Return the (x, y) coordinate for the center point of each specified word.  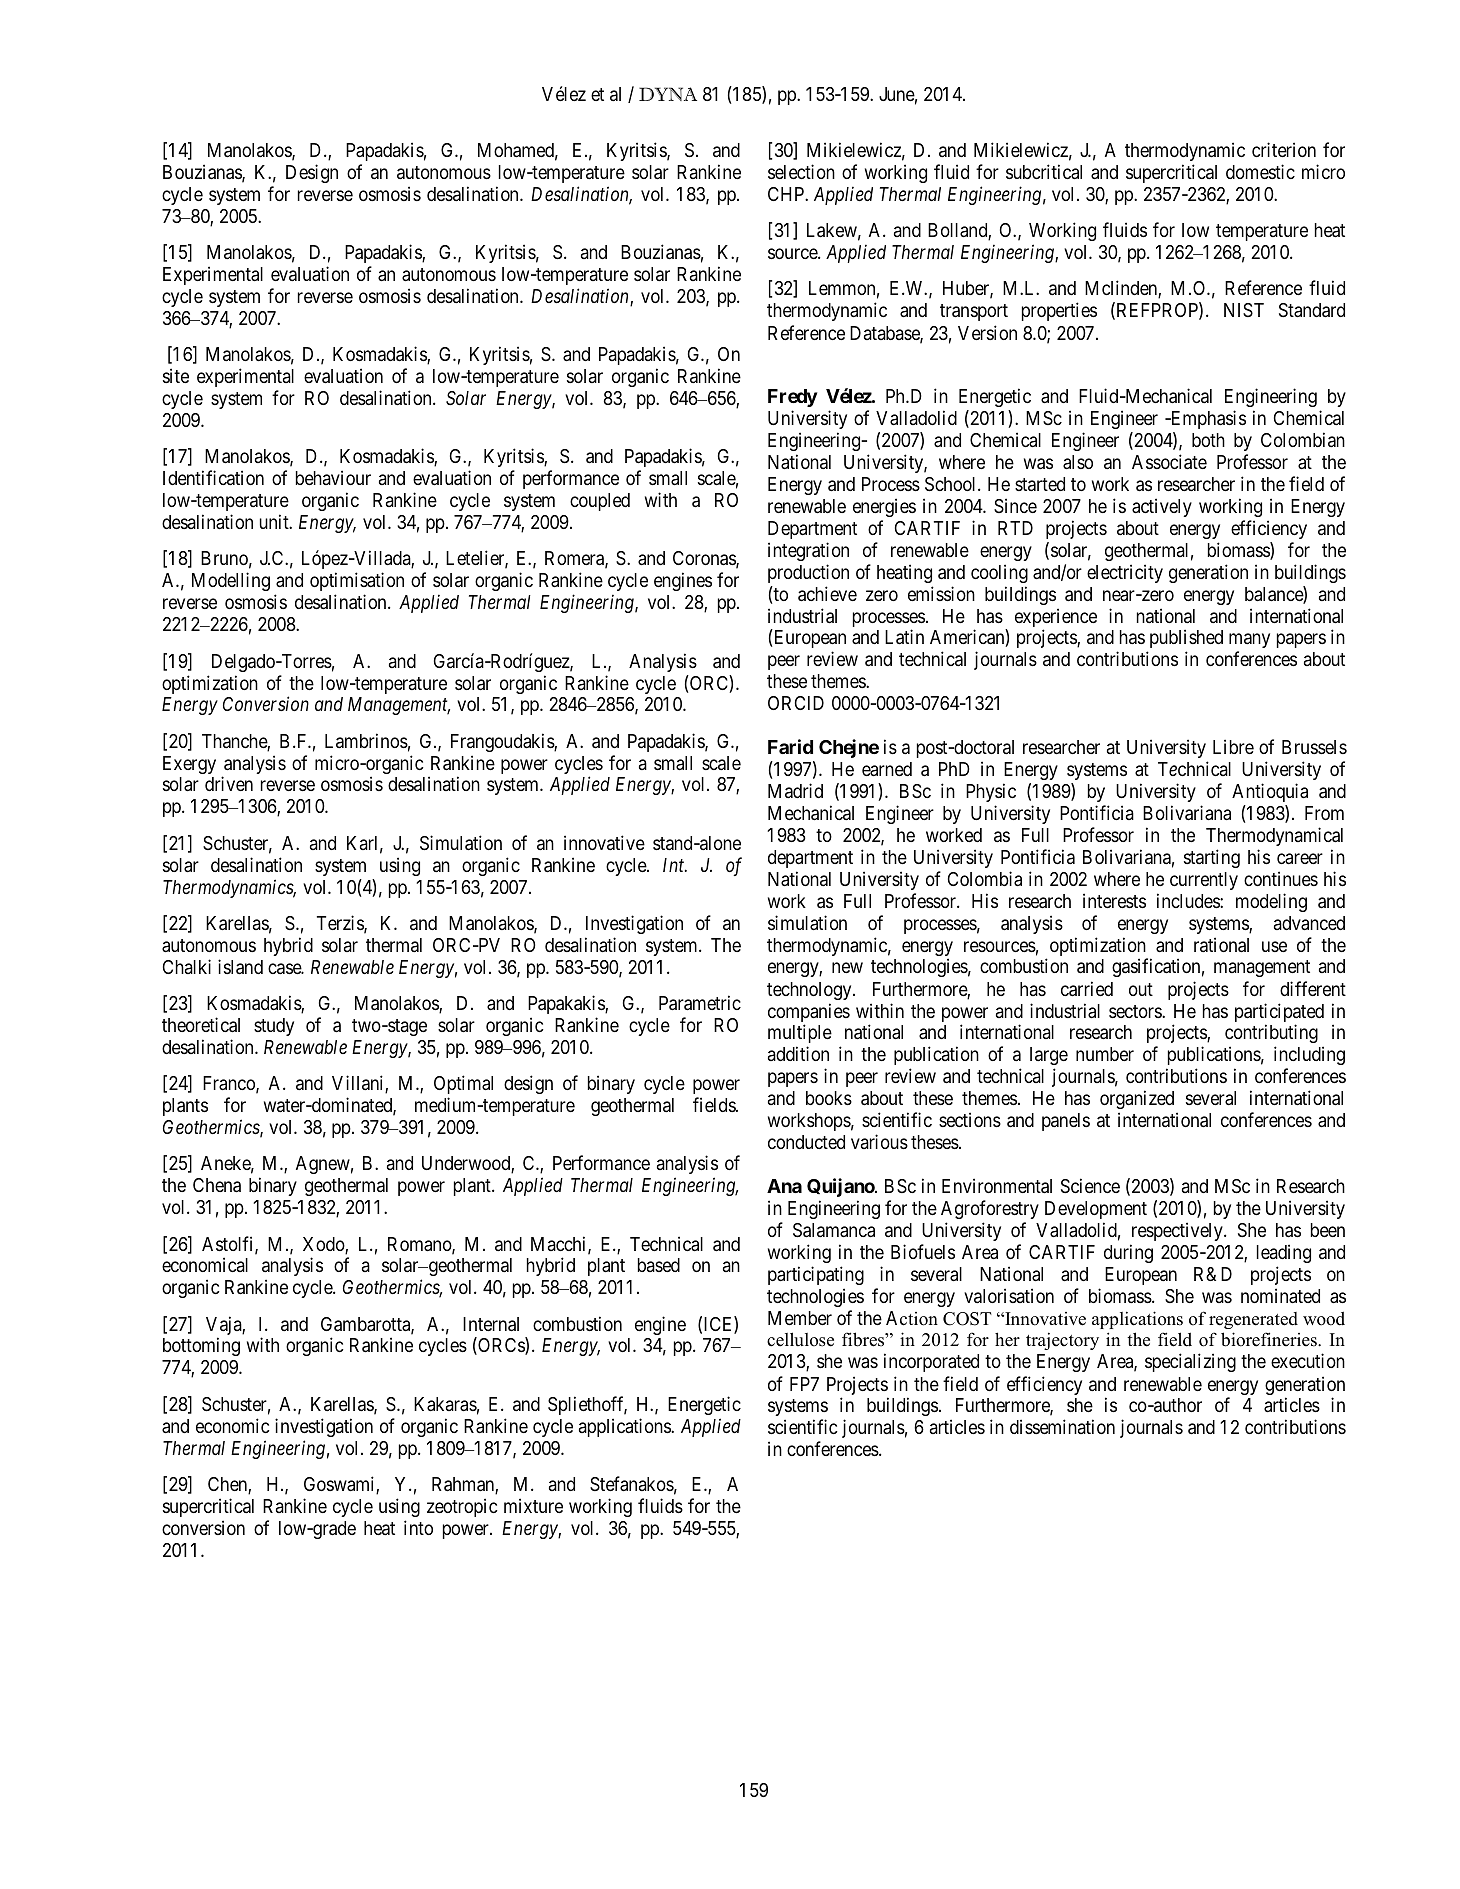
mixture (533, 1505)
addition (798, 1053)
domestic (1260, 171)
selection (801, 171)
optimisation (357, 583)
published (1186, 638)
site (176, 375)
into (418, 1527)
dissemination (1062, 1426)
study (274, 1027)
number (1105, 1054)
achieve (827, 594)
